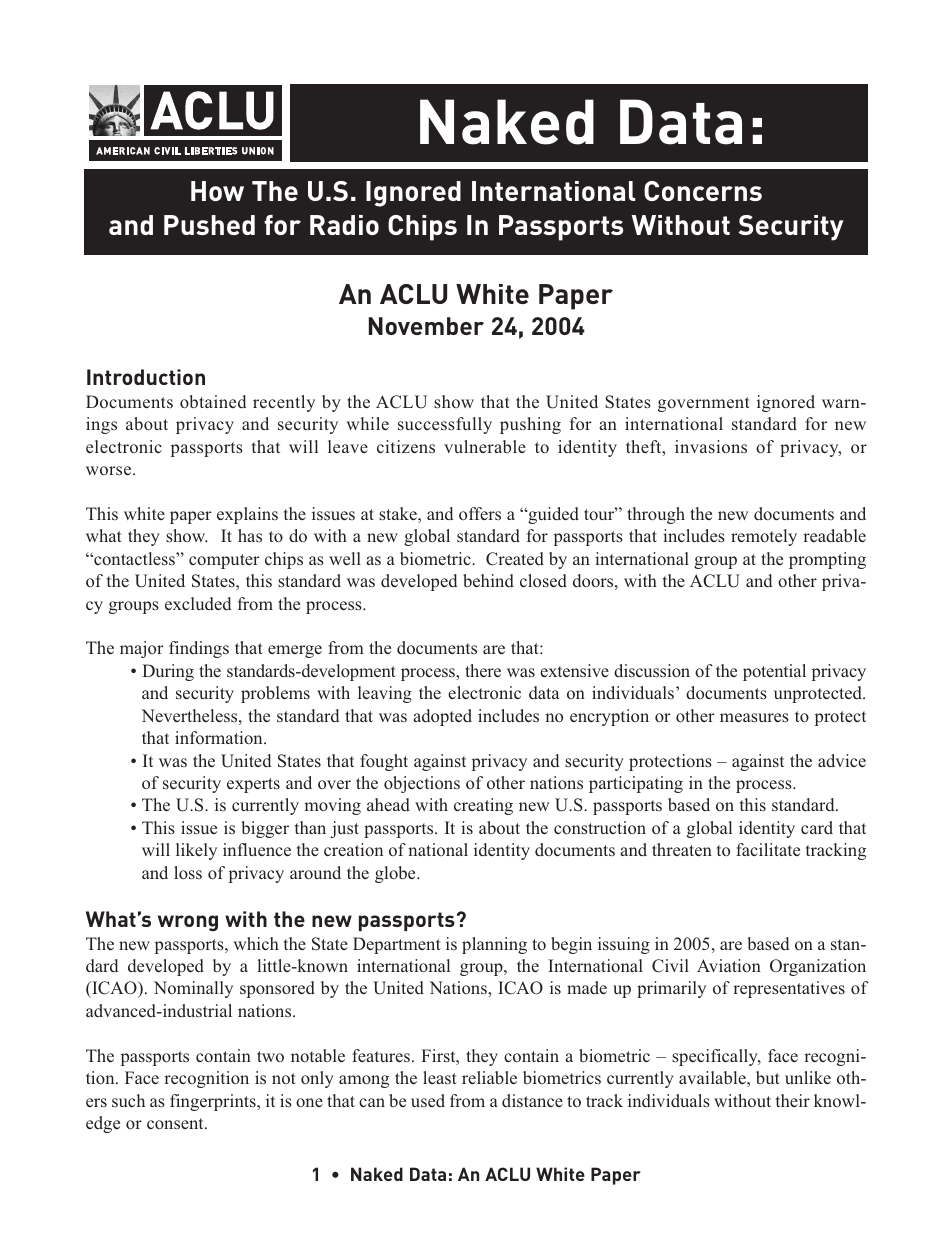 The width and height of the screenshot is (952, 1233). I want to click on remotely, so click(764, 537).
